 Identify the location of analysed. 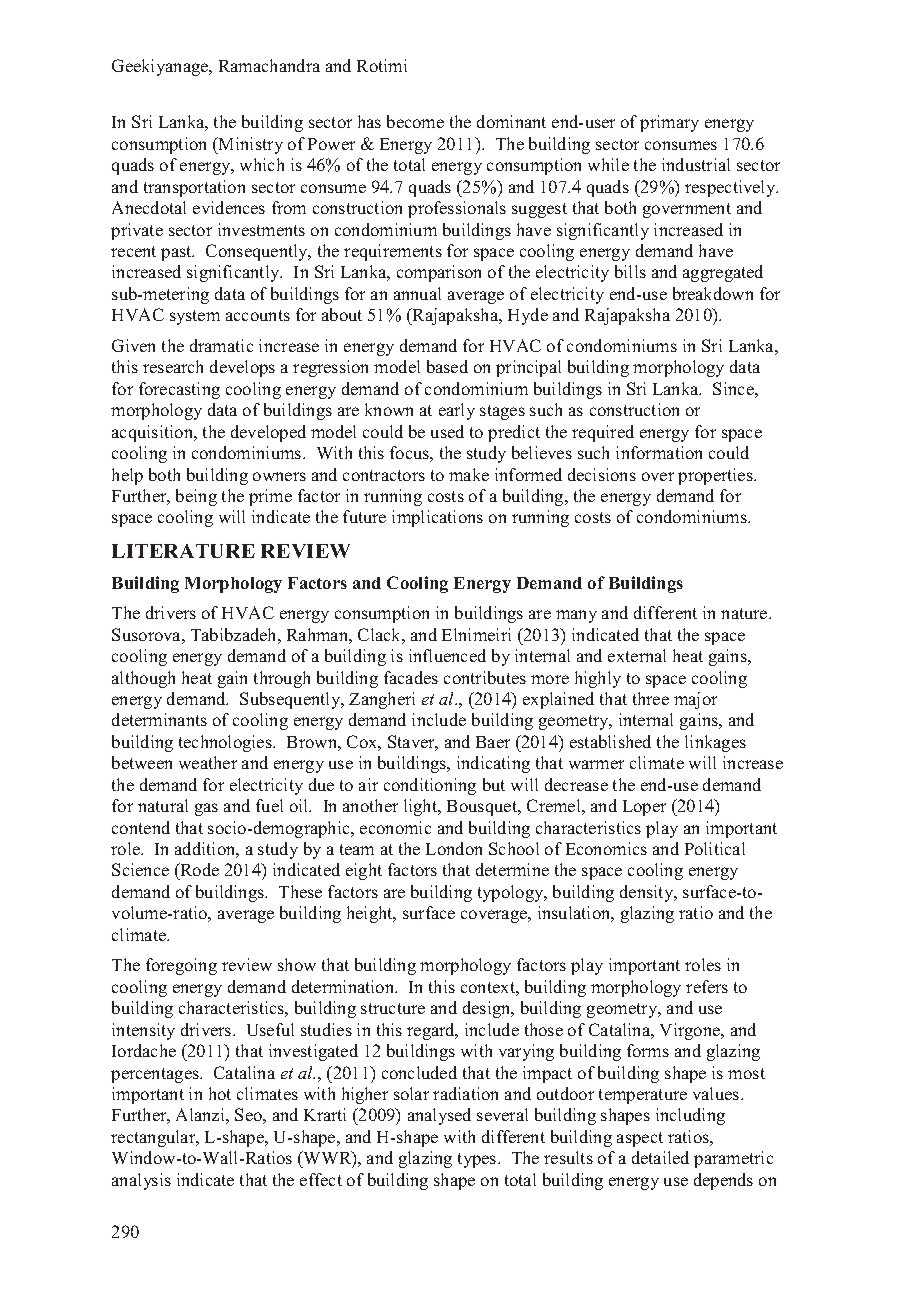
(439, 1116).
